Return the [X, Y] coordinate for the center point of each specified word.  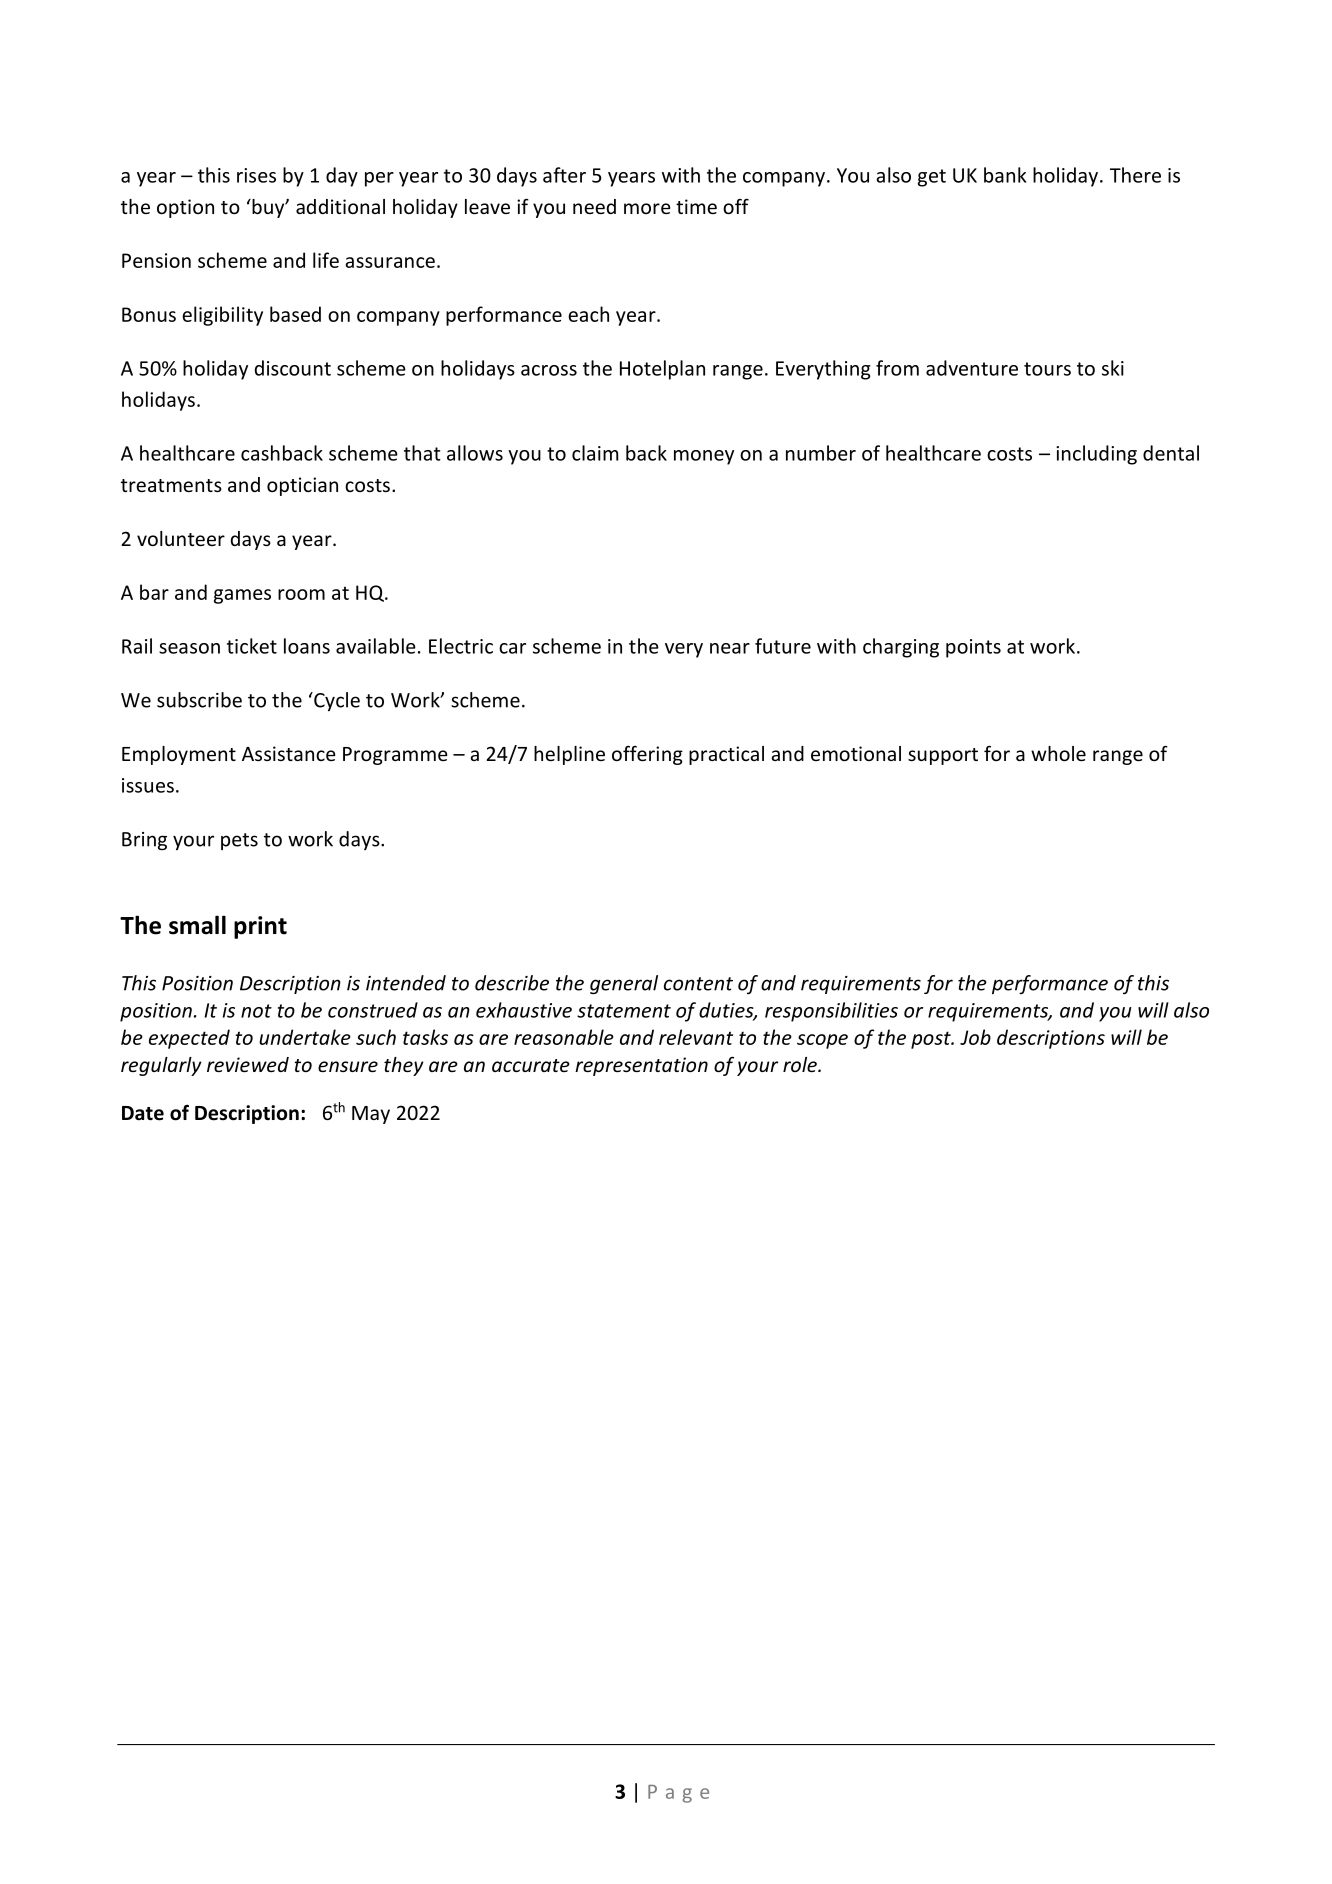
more [647, 208]
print [260, 927]
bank [1005, 175]
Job [975, 1037]
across [549, 370]
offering [647, 755]
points [973, 648]
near [730, 648]
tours [1047, 369]
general [624, 984]
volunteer [181, 538]
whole [1058, 753]
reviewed [248, 1064]
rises [256, 175]
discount [293, 368]
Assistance [289, 753]
